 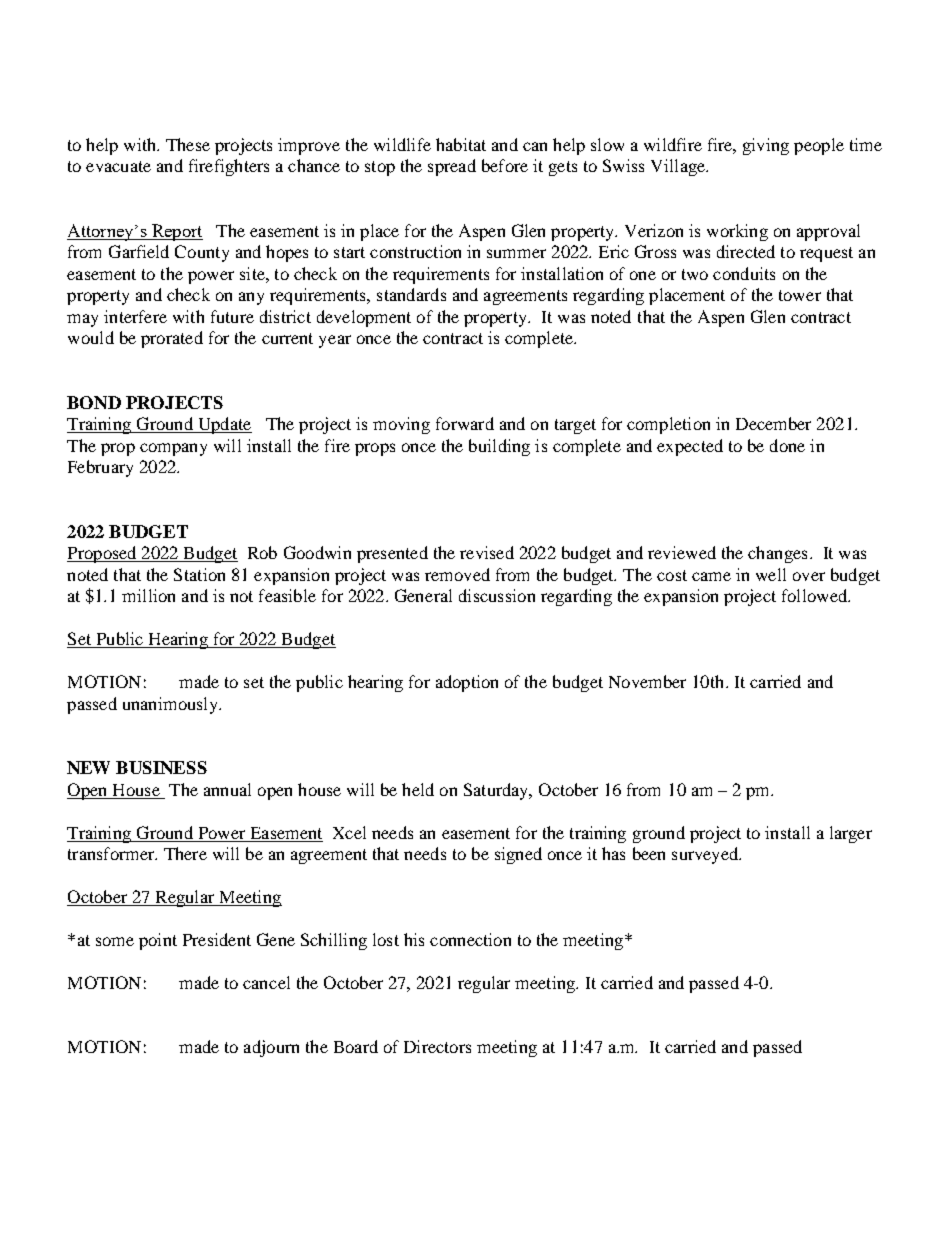 I want to click on These, so click(x=188, y=144).
